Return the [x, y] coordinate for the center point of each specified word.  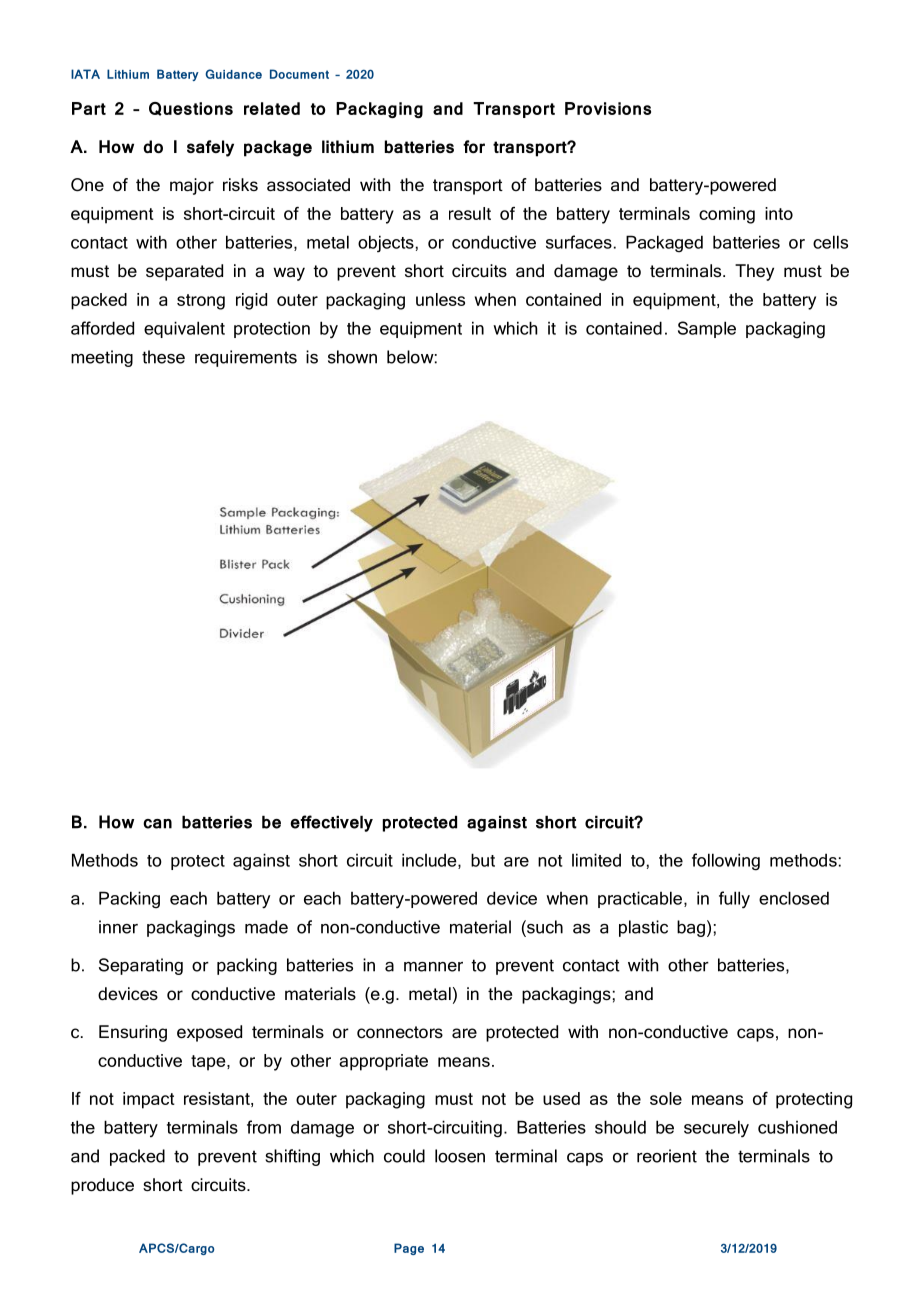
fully [734, 900]
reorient [667, 1156]
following [726, 862]
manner [433, 967]
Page [409, 1249]
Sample [707, 329]
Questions [191, 109]
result [470, 213]
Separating [141, 966]
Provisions [608, 108]
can [157, 824]
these [163, 357]
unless [440, 299]
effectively [331, 823]
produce [102, 1186]
